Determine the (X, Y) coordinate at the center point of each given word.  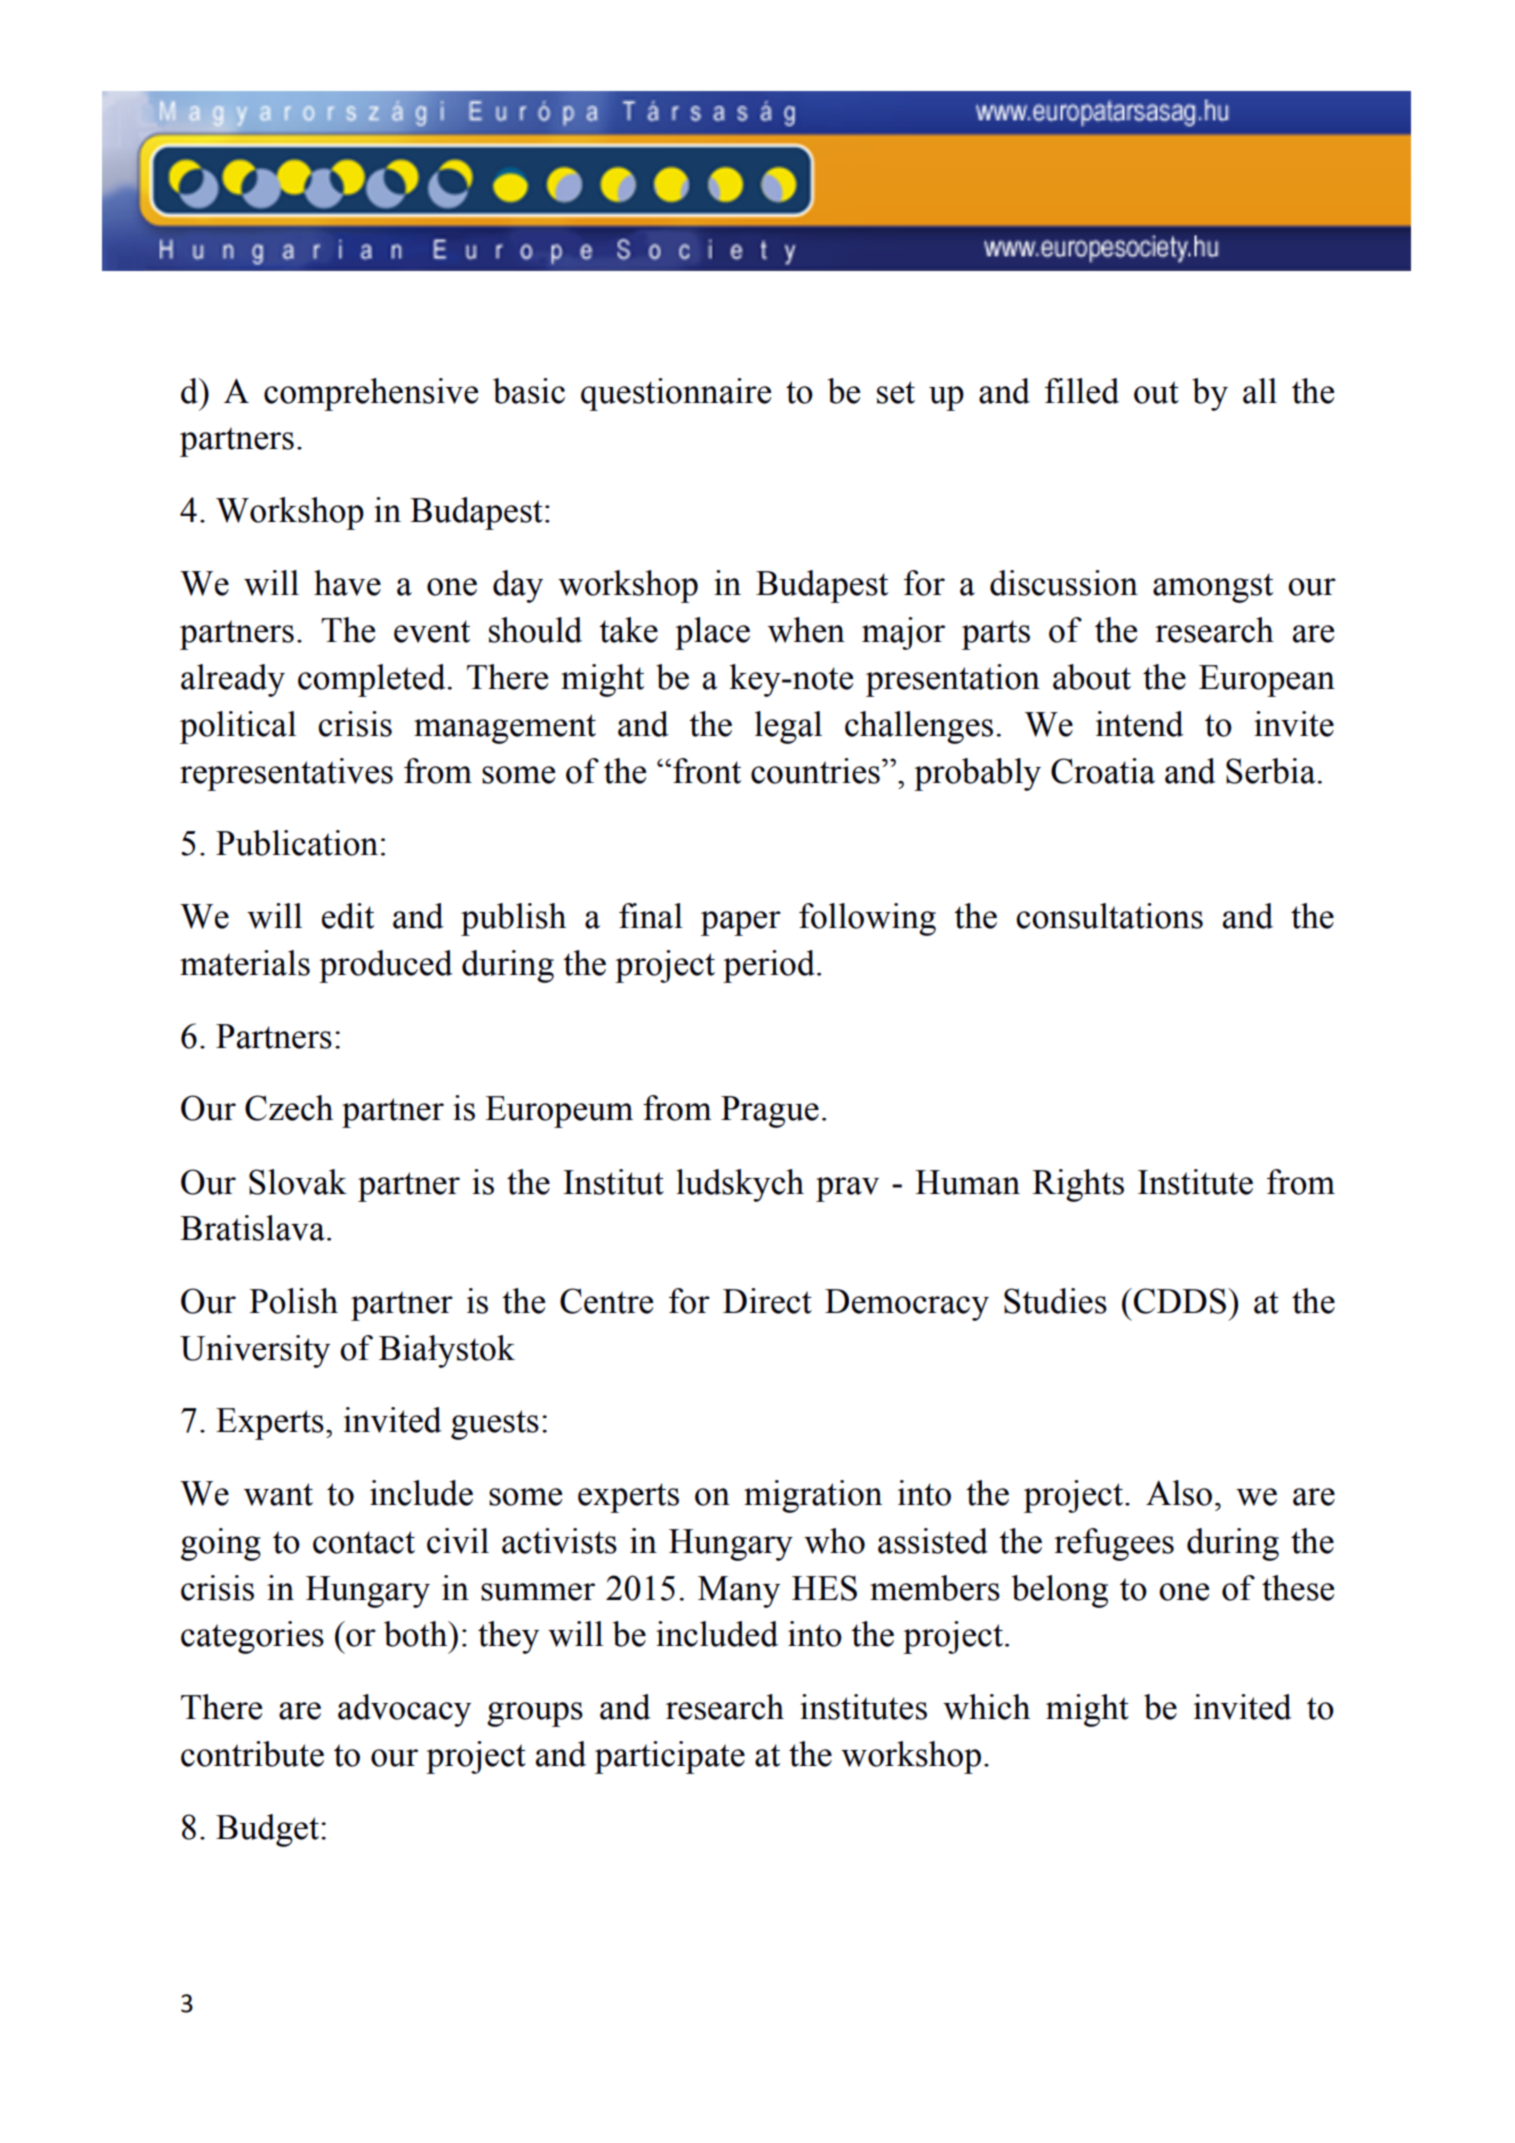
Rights (1078, 1185)
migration (813, 1496)
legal (788, 727)
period (769, 966)
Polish (293, 1301)
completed (372, 680)
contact (364, 1542)
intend (1140, 724)
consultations (1109, 916)
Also (1179, 1493)
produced (386, 966)
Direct (767, 1301)
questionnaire (676, 394)
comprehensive (371, 394)
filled (1082, 391)
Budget (267, 1830)
